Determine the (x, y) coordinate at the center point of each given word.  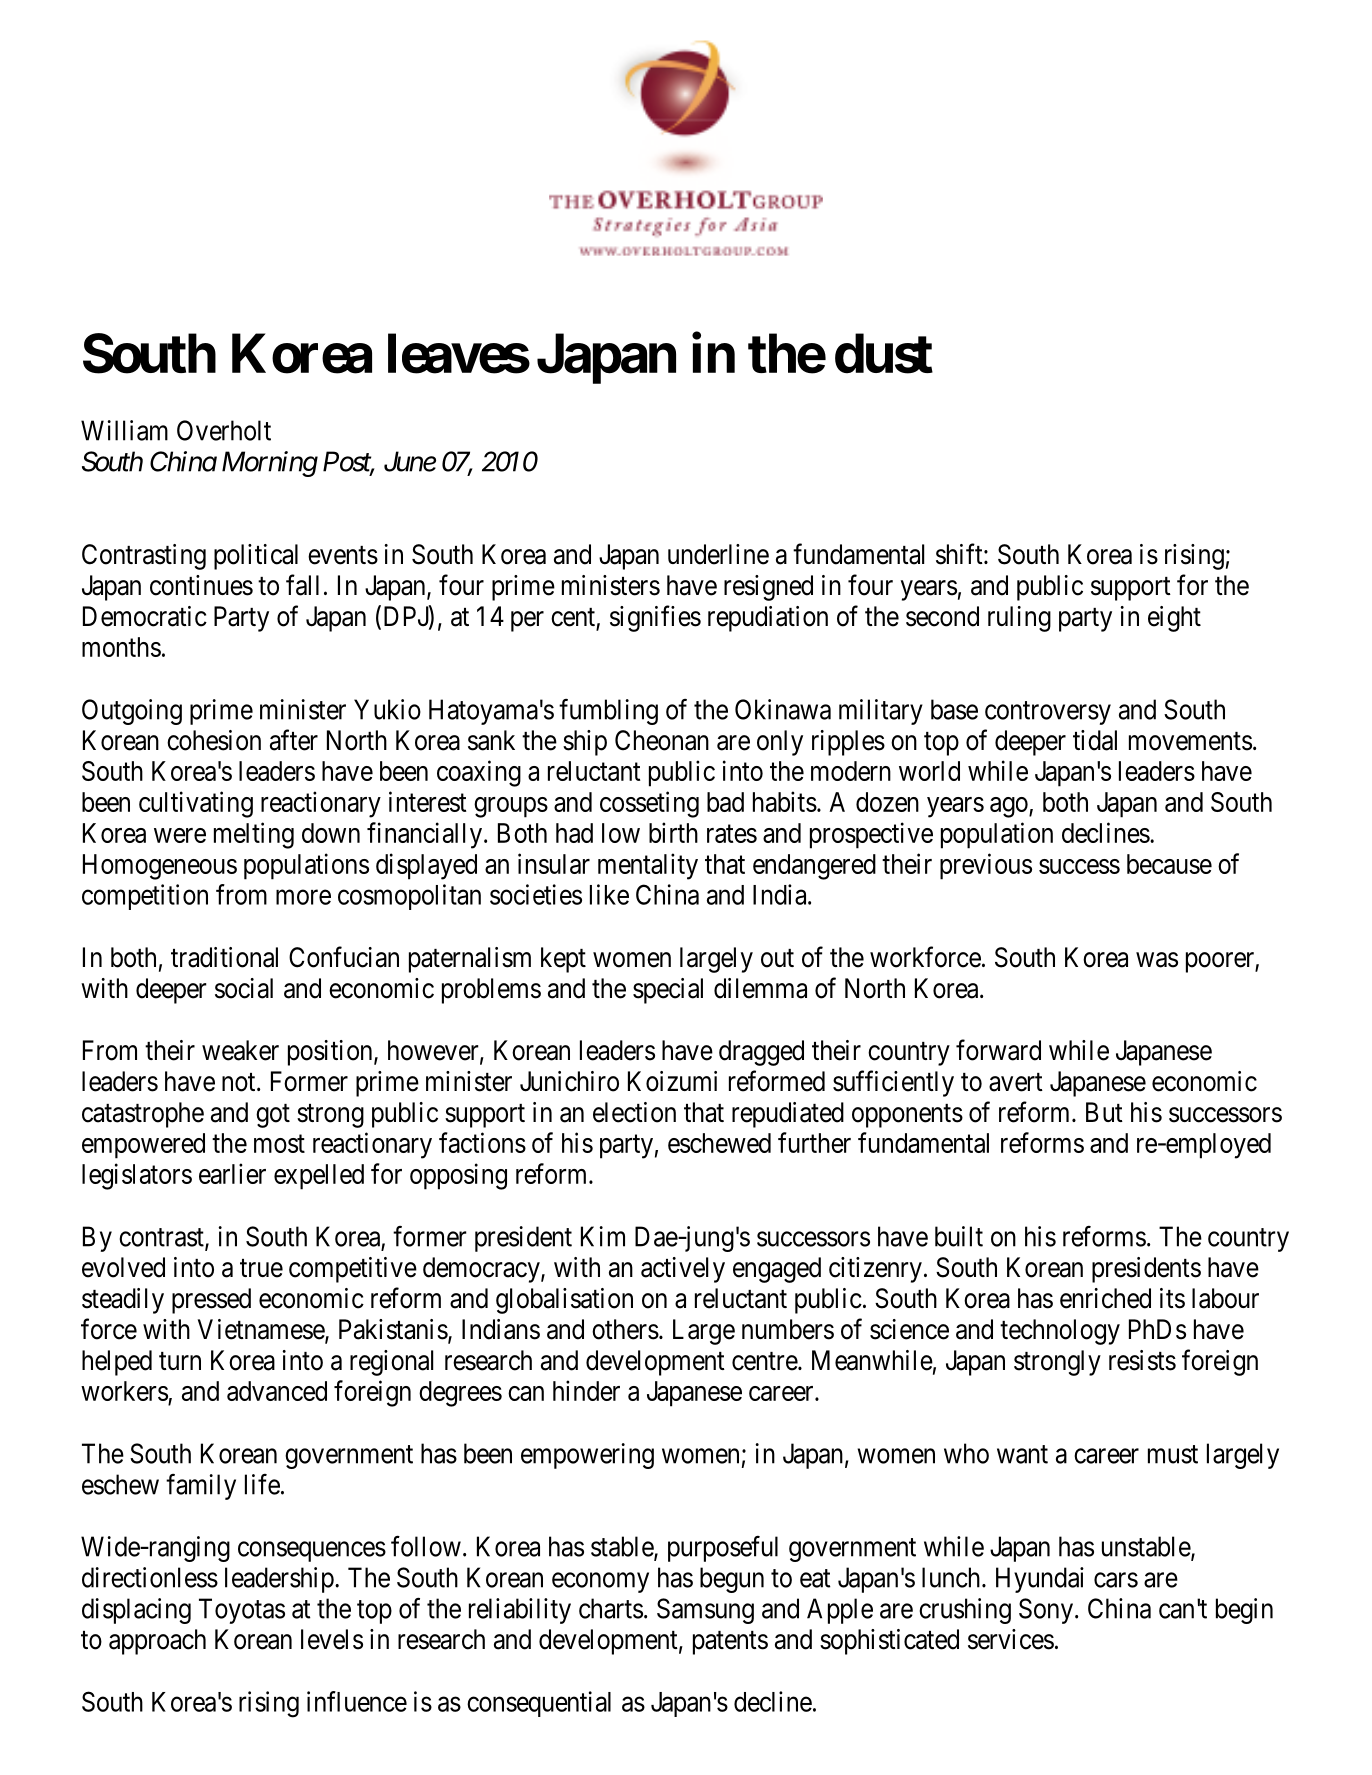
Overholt (224, 430)
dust (884, 354)
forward (998, 1050)
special (668, 991)
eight (1174, 619)
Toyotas (242, 1611)
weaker (240, 1050)
